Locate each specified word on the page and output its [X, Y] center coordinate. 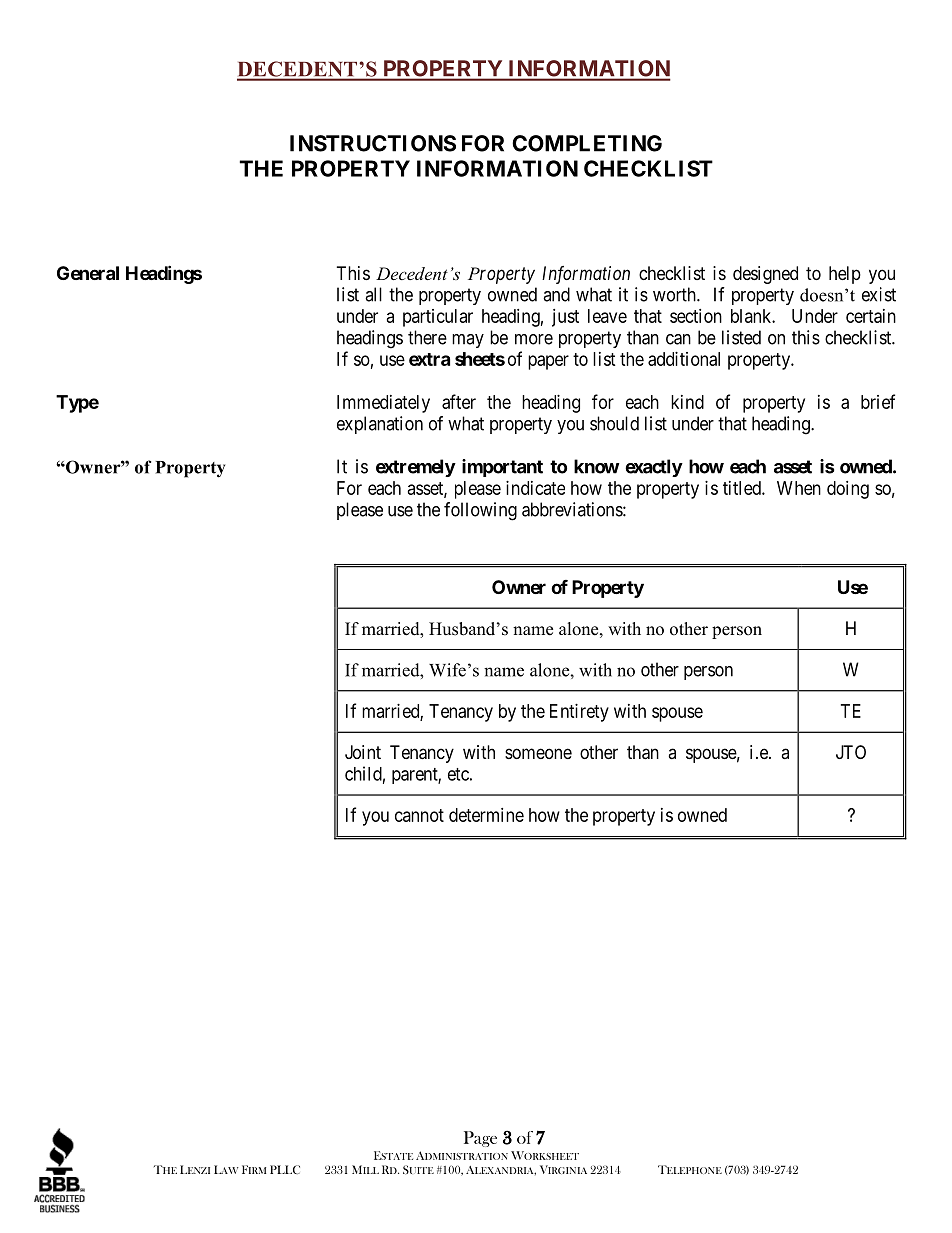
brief [878, 401]
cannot [419, 815]
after [459, 401]
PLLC [285, 1169]
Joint [363, 752]
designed [765, 275]
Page [480, 1139]
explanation [380, 425]
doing [848, 490]
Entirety [579, 713]
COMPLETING [587, 143]
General [88, 273]
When [799, 488]
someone [538, 753]
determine [486, 815]
